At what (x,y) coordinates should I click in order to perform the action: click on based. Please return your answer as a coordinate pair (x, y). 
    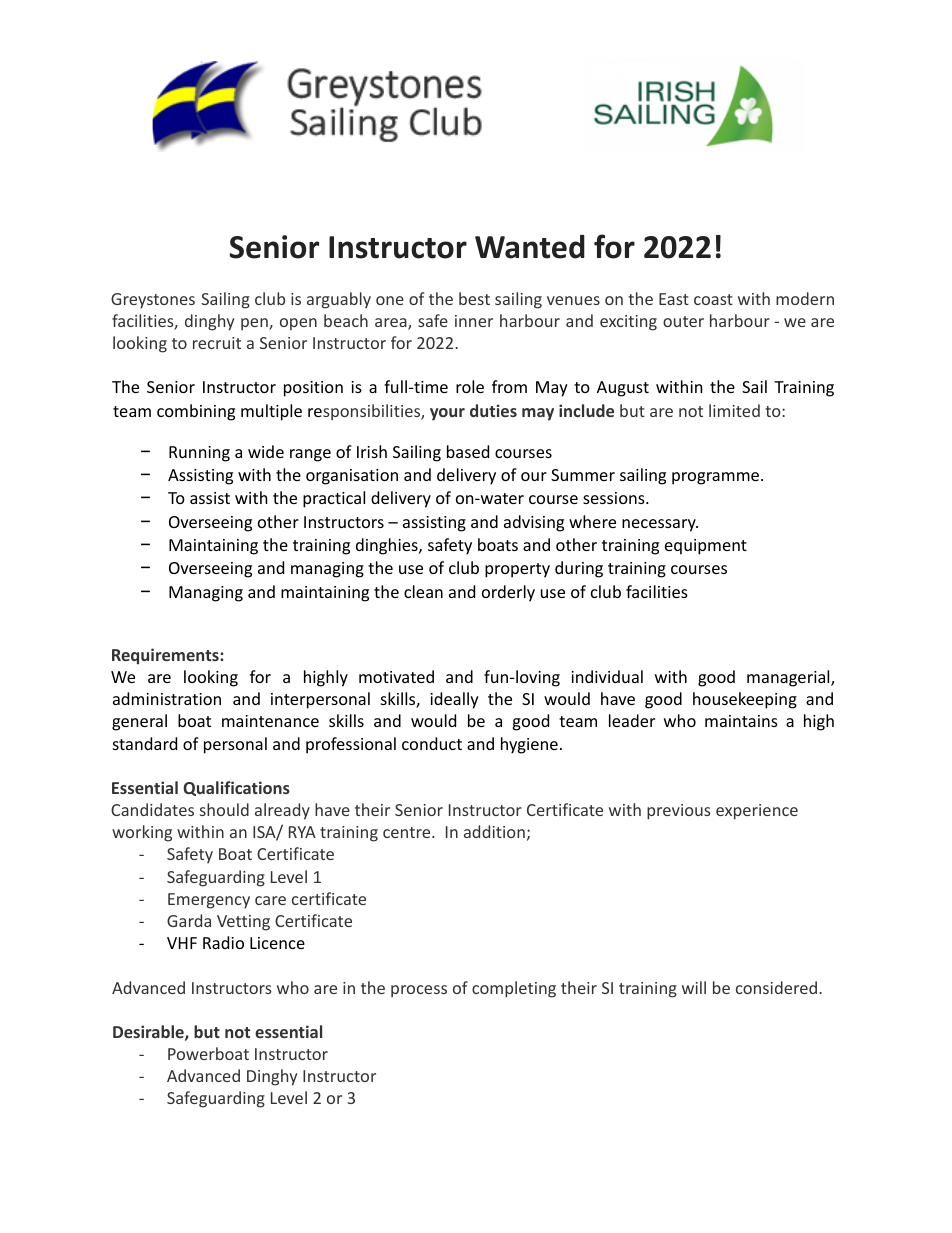
    Looking at the image, I should click on (468, 451).
